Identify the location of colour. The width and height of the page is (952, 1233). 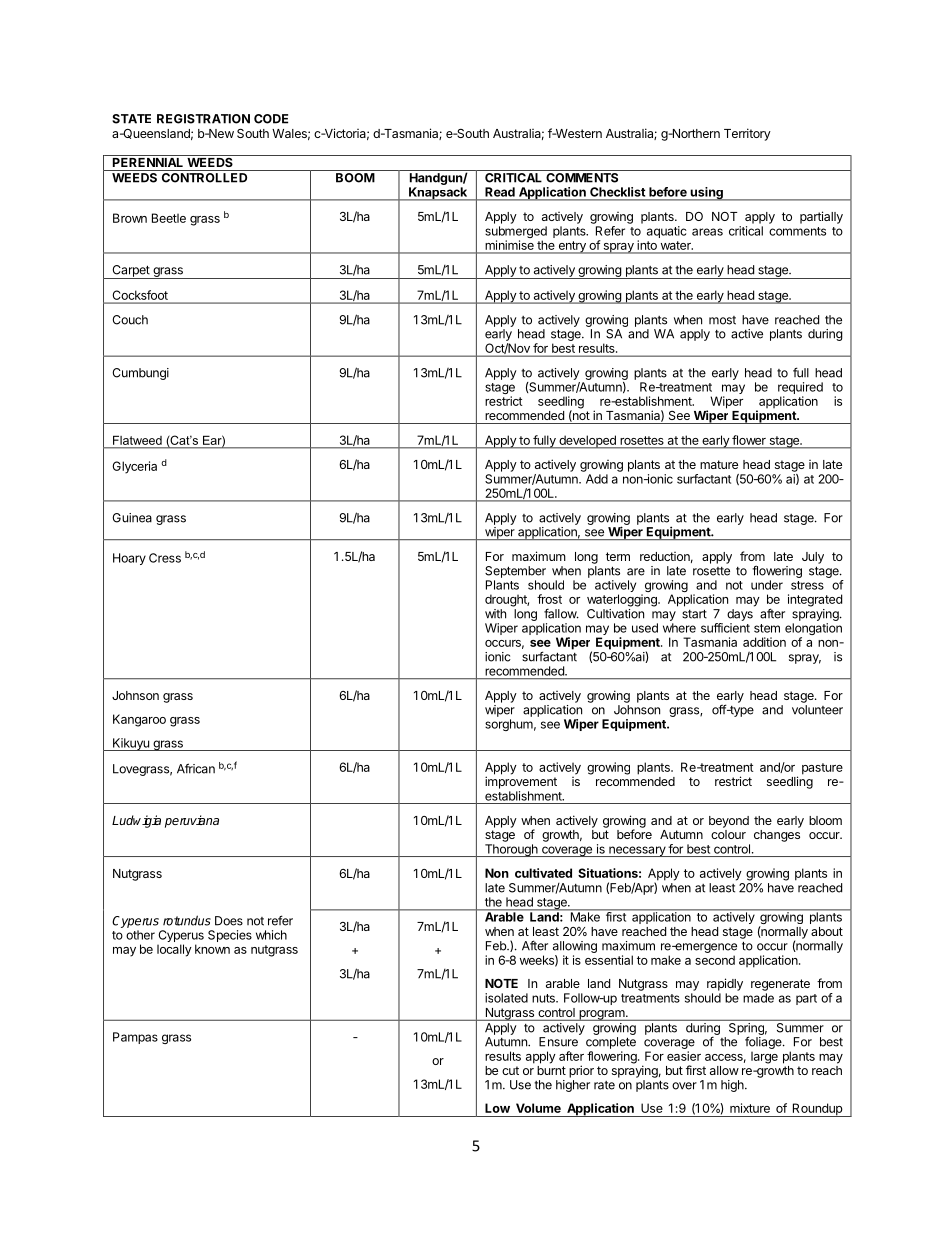
(728, 834).
